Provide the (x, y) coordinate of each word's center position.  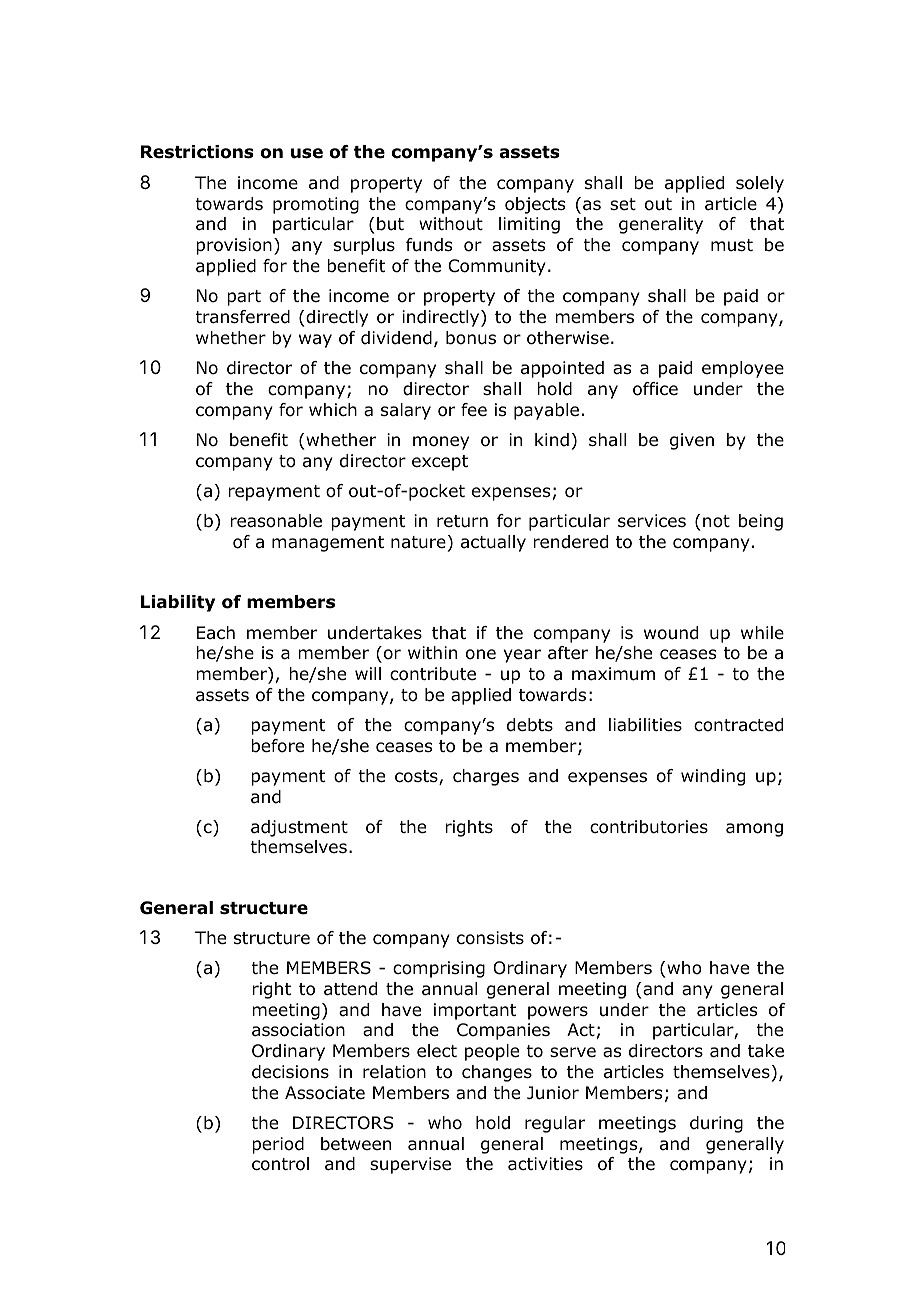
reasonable (276, 521)
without (451, 224)
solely (760, 184)
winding (713, 777)
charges (486, 777)
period (278, 1145)
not (716, 521)
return (462, 521)
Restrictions (197, 152)
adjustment (299, 828)
